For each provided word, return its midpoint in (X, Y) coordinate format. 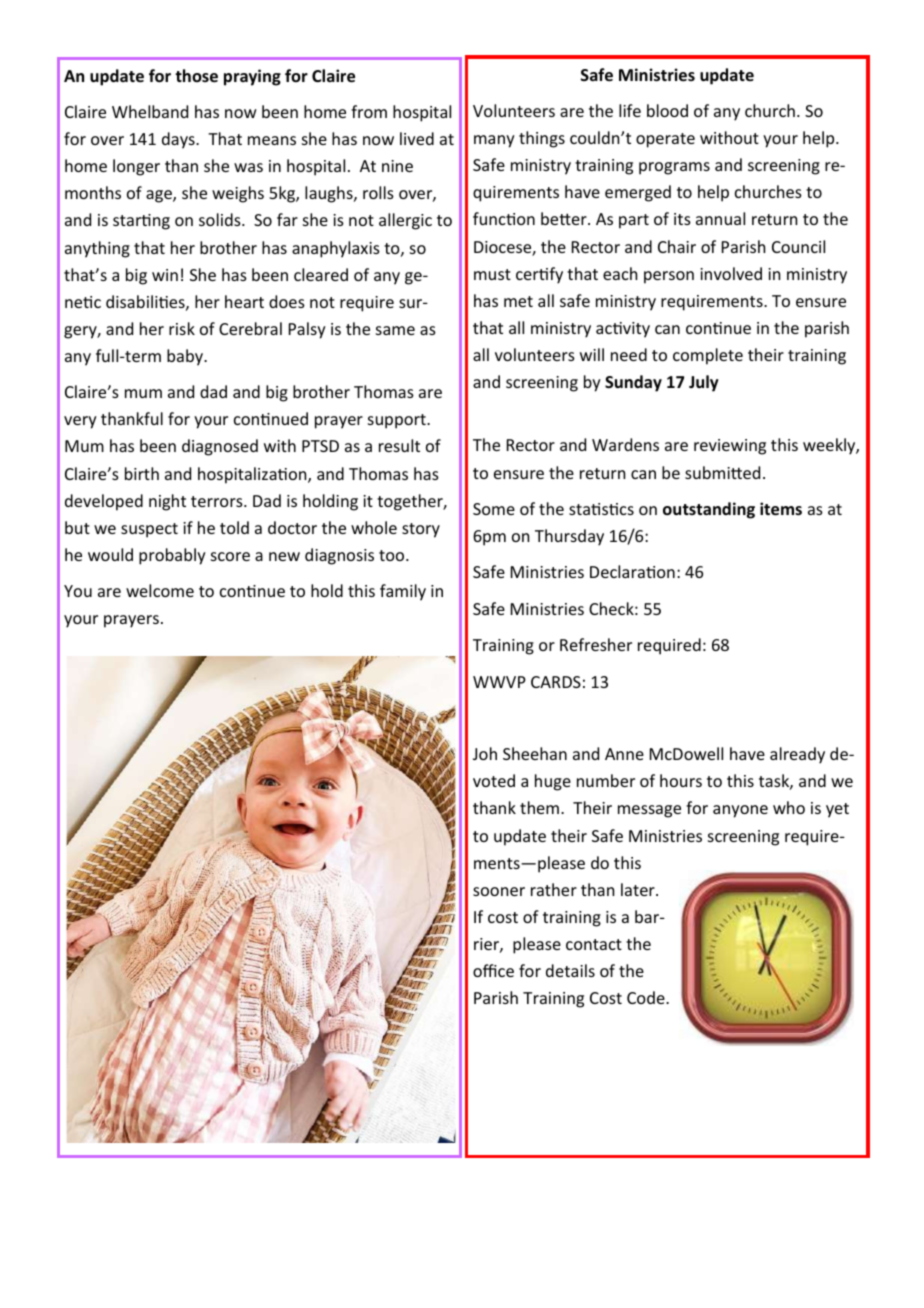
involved (731, 273)
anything (97, 249)
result (399, 445)
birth (142, 473)
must (492, 274)
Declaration (632, 571)
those (196, 76)
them (539, 807)
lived (417, 138)
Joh (485, 753)
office (493, 970)
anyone (740, 811)
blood (667, 110)
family (403, 592)
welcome (160, 590)
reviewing (730, 447)
